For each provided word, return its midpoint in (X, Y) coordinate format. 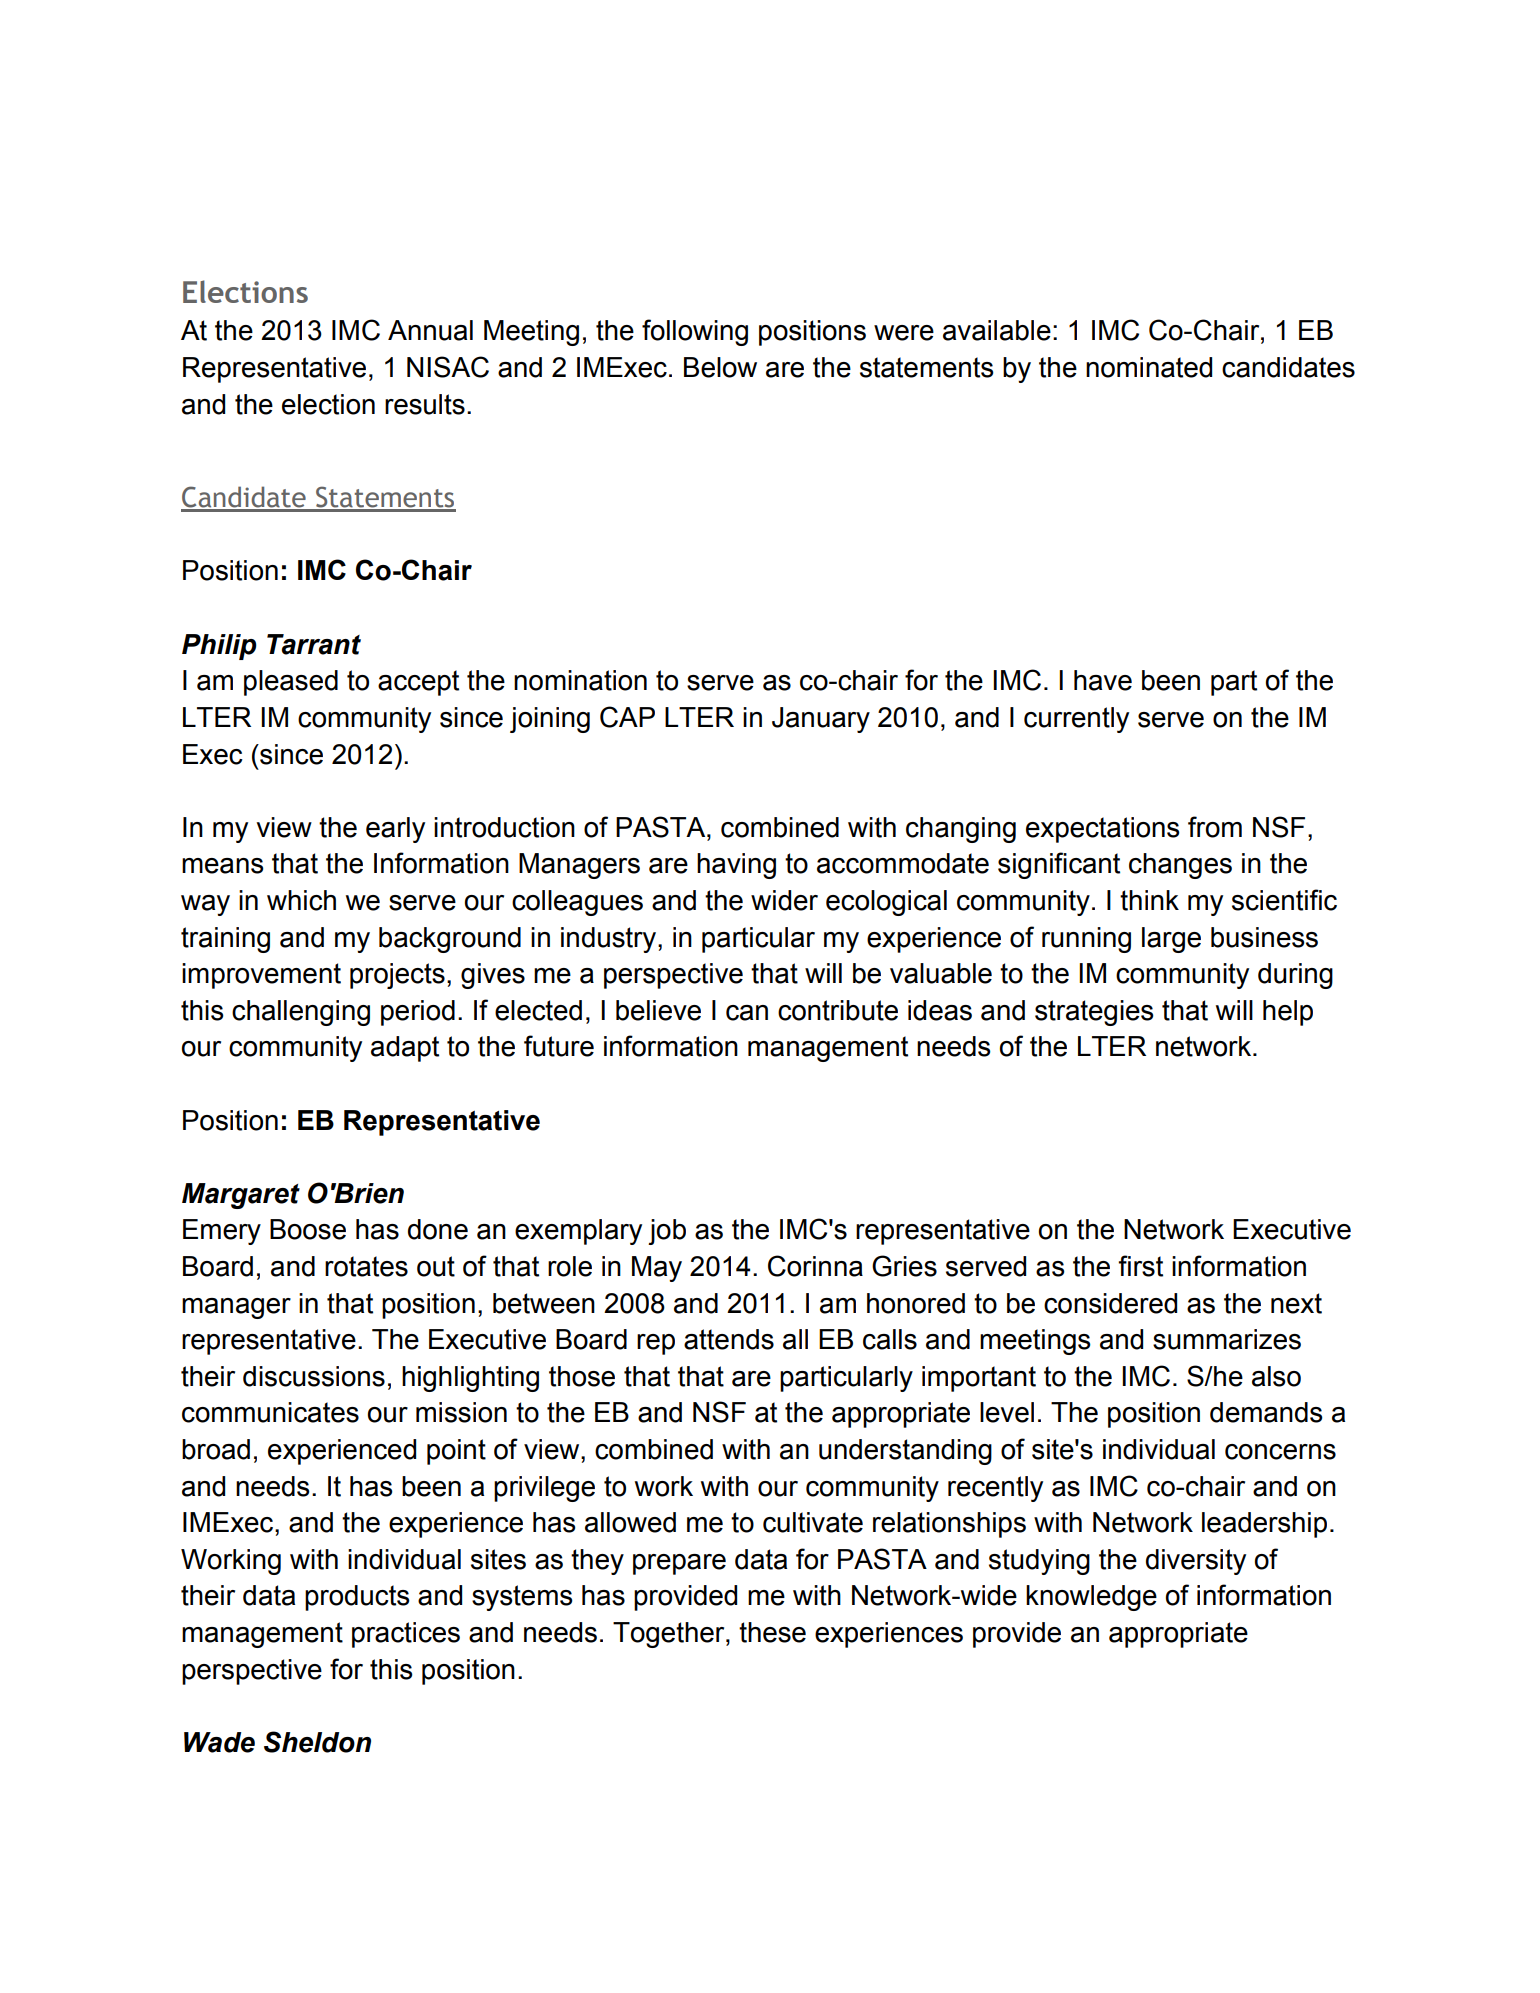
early (395, 830)
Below (720, 367)
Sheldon (317, 1742)
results (425, 404)
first (1140, 1266)
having (736, 866)
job (667, 1232)
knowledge (1091, 1598)
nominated (1149, 367)
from (1215, 827)
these (772, 1632)
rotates (366, 1266)
